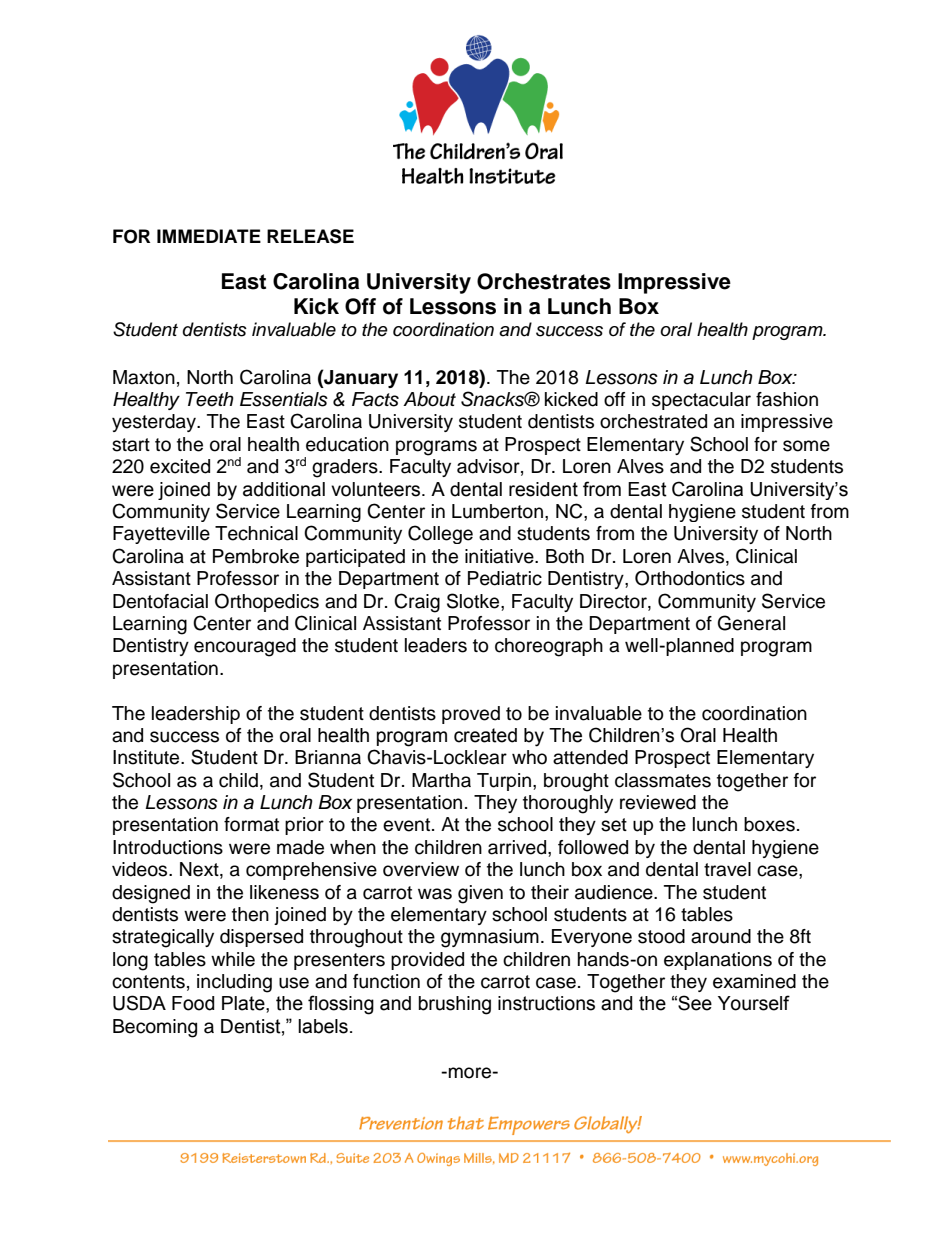 This screenshot has width=952, height=1233. I want to click on Food, so click(193, 1003).
